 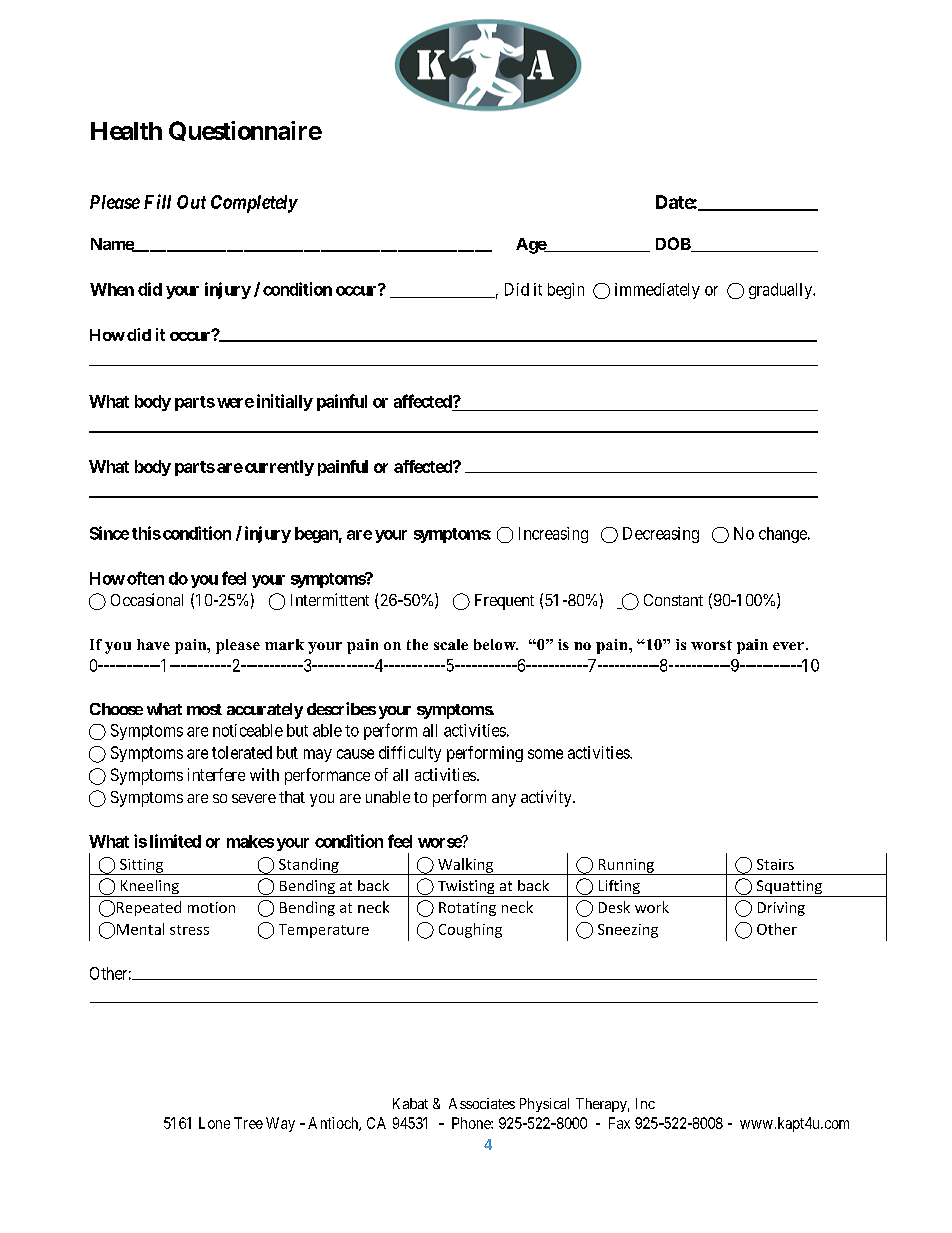 I want to click on difficulty, so click(x=410, y=754).
